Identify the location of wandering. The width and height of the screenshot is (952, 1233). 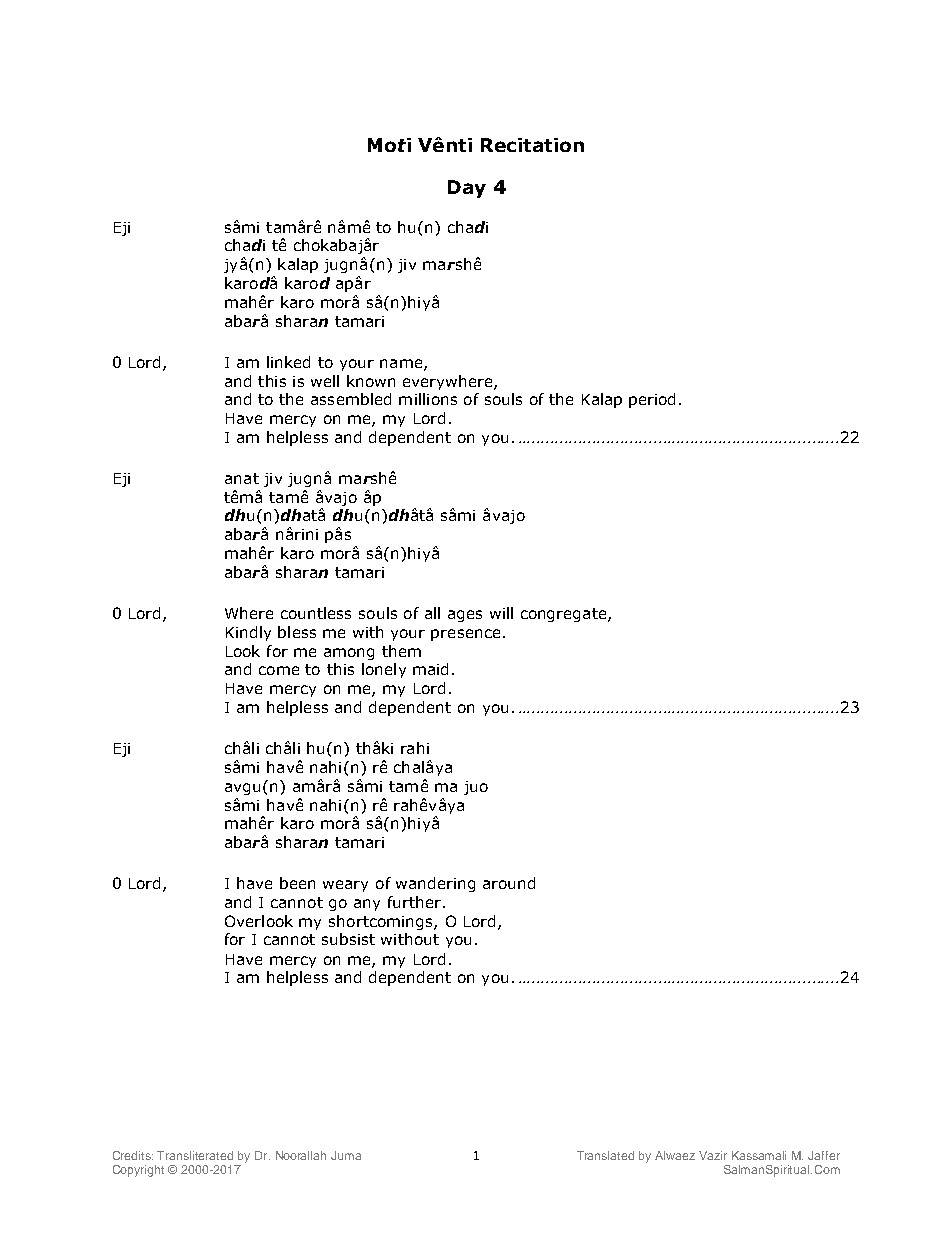
(435, 884).
